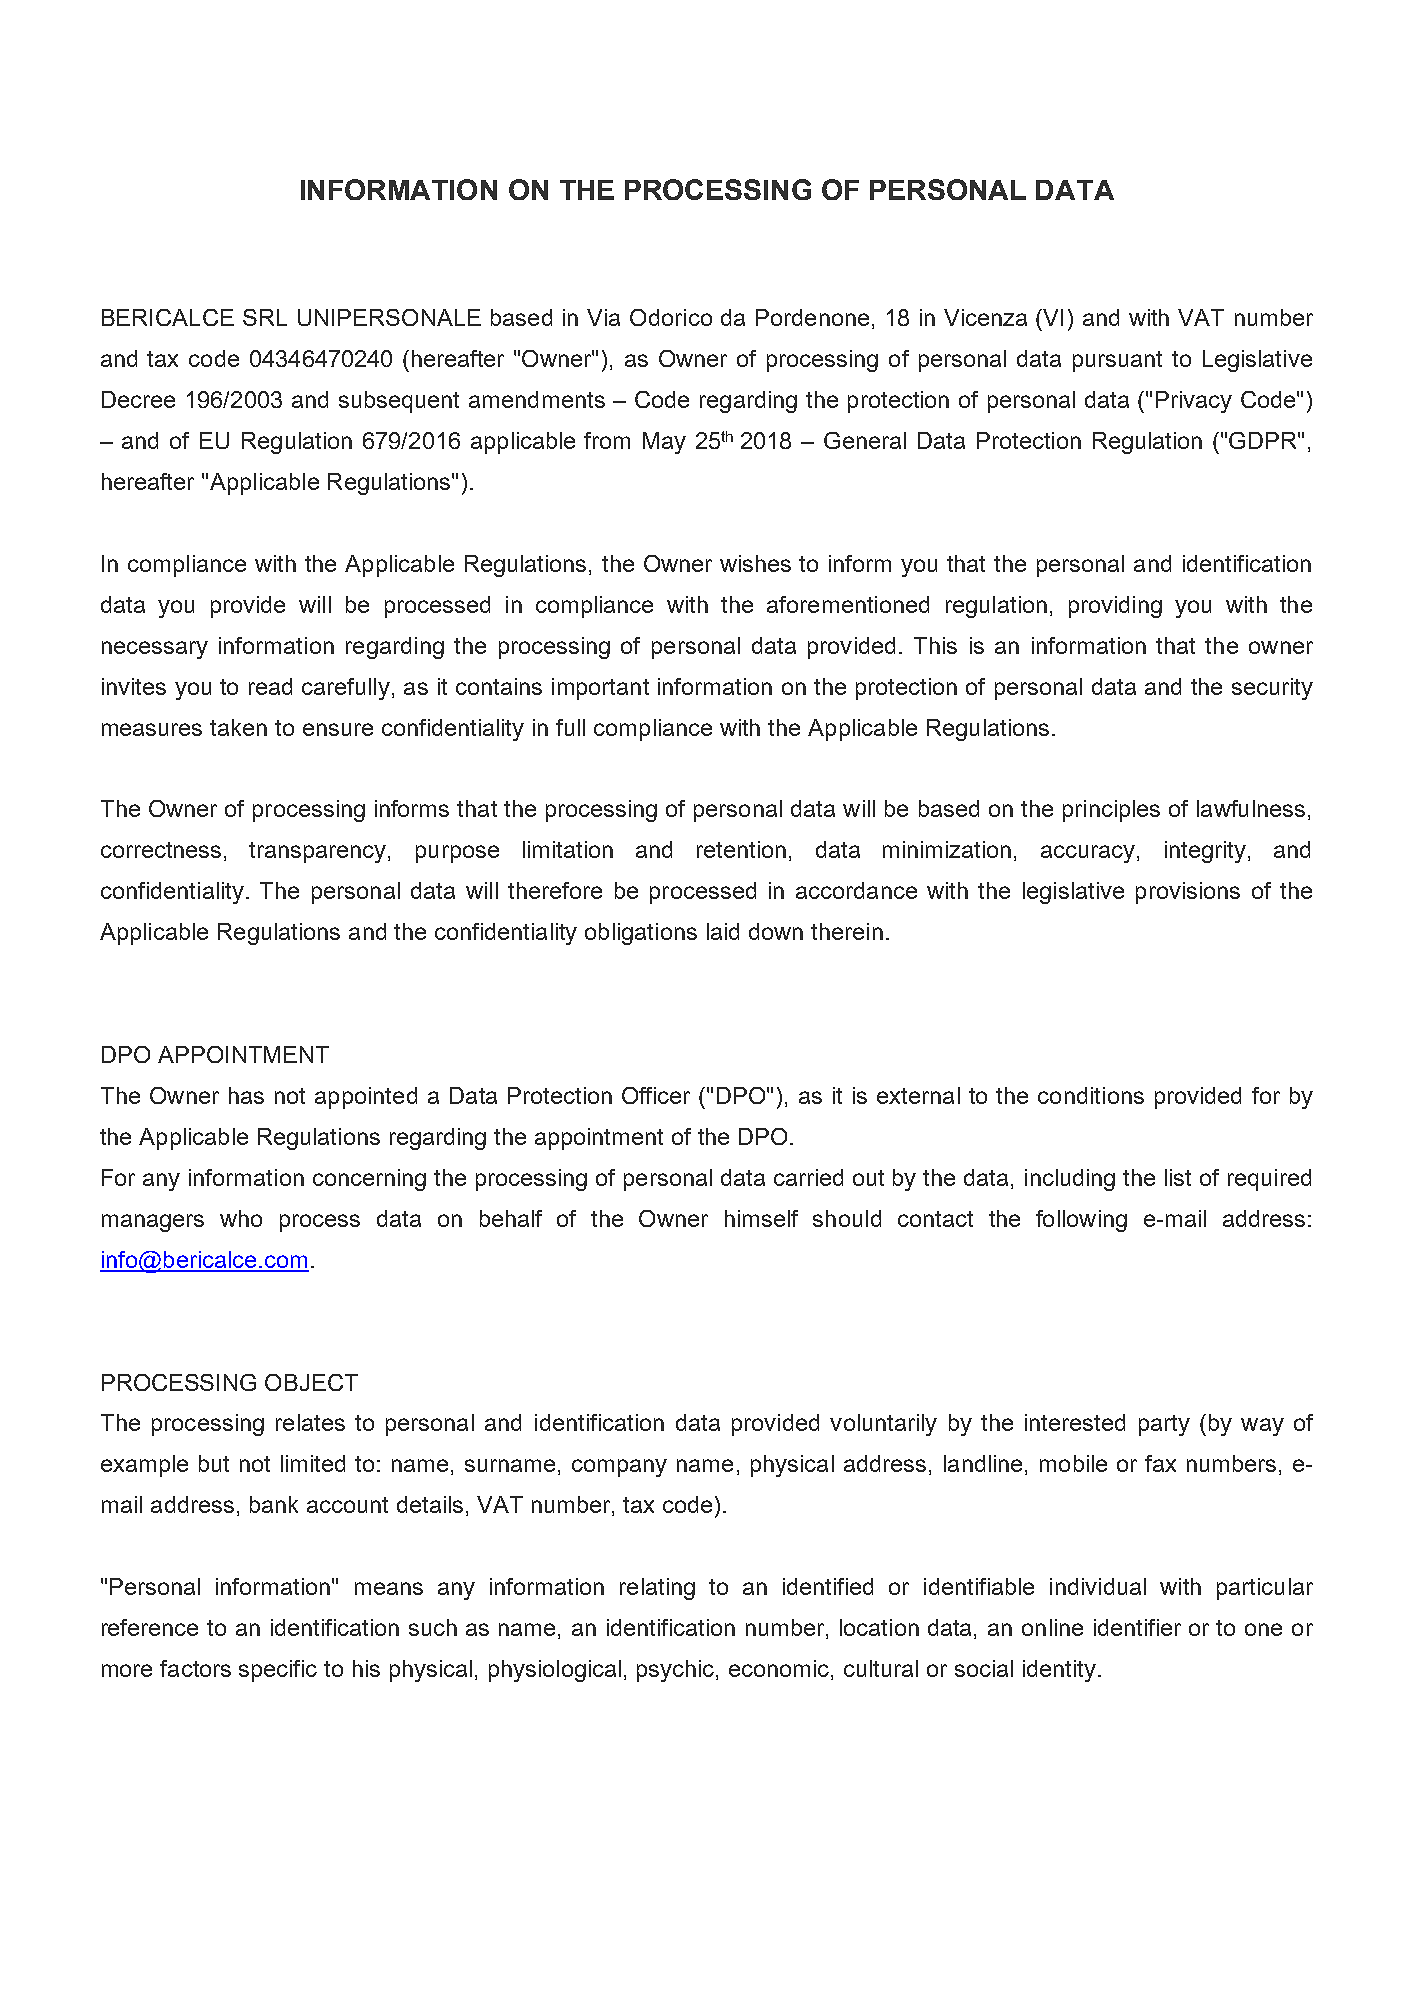 The width and height of the screenshot is (1413, 1998). What do you see at coordinates (278, 1671) in the screenshot?
I see `specific` at bounding box center [278, 1671].
